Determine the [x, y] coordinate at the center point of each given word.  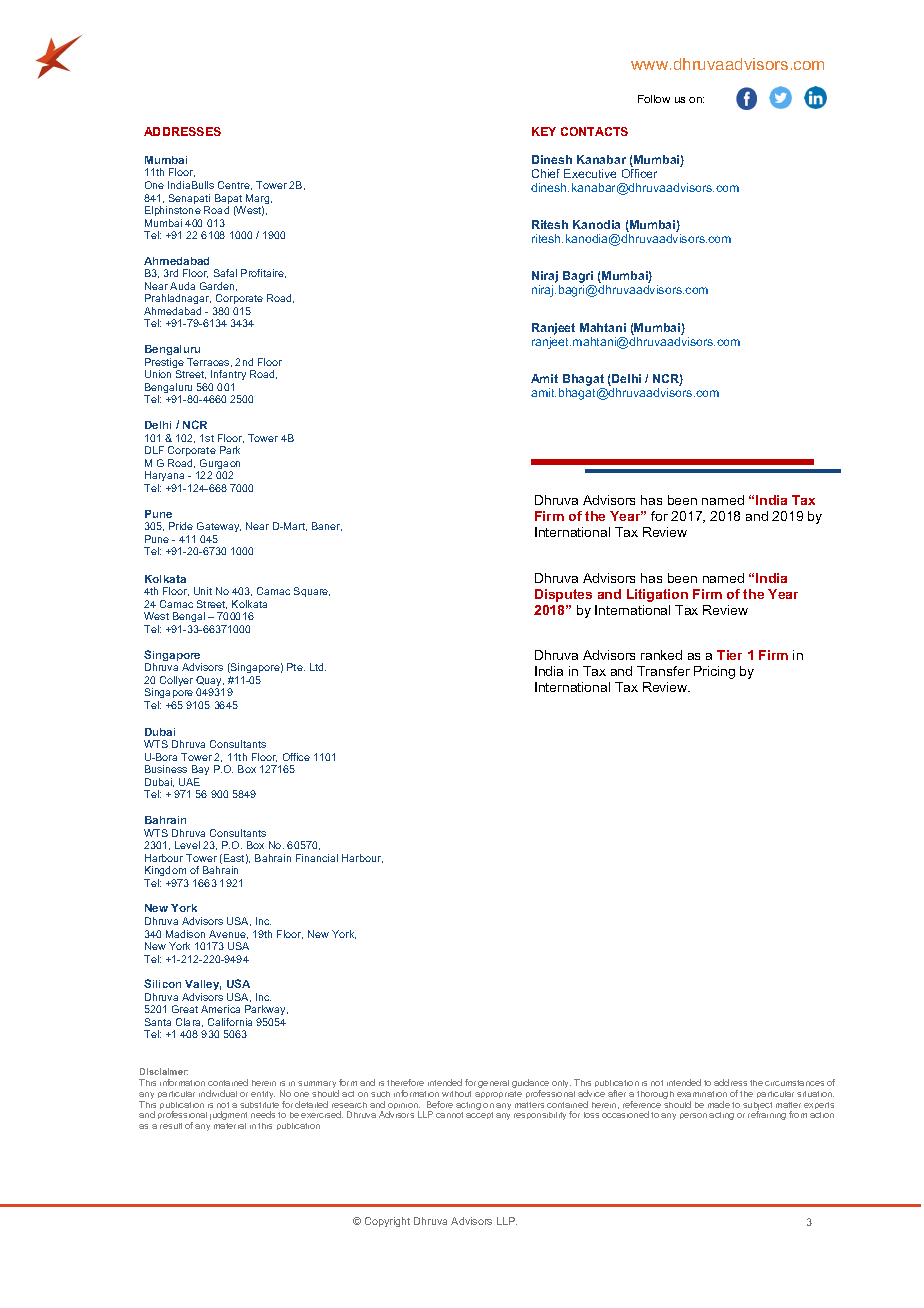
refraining [767, 1115]
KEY [544, 131]
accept [479, 1115]
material [230, 1126]
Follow [654, 99]
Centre [235, 185]
